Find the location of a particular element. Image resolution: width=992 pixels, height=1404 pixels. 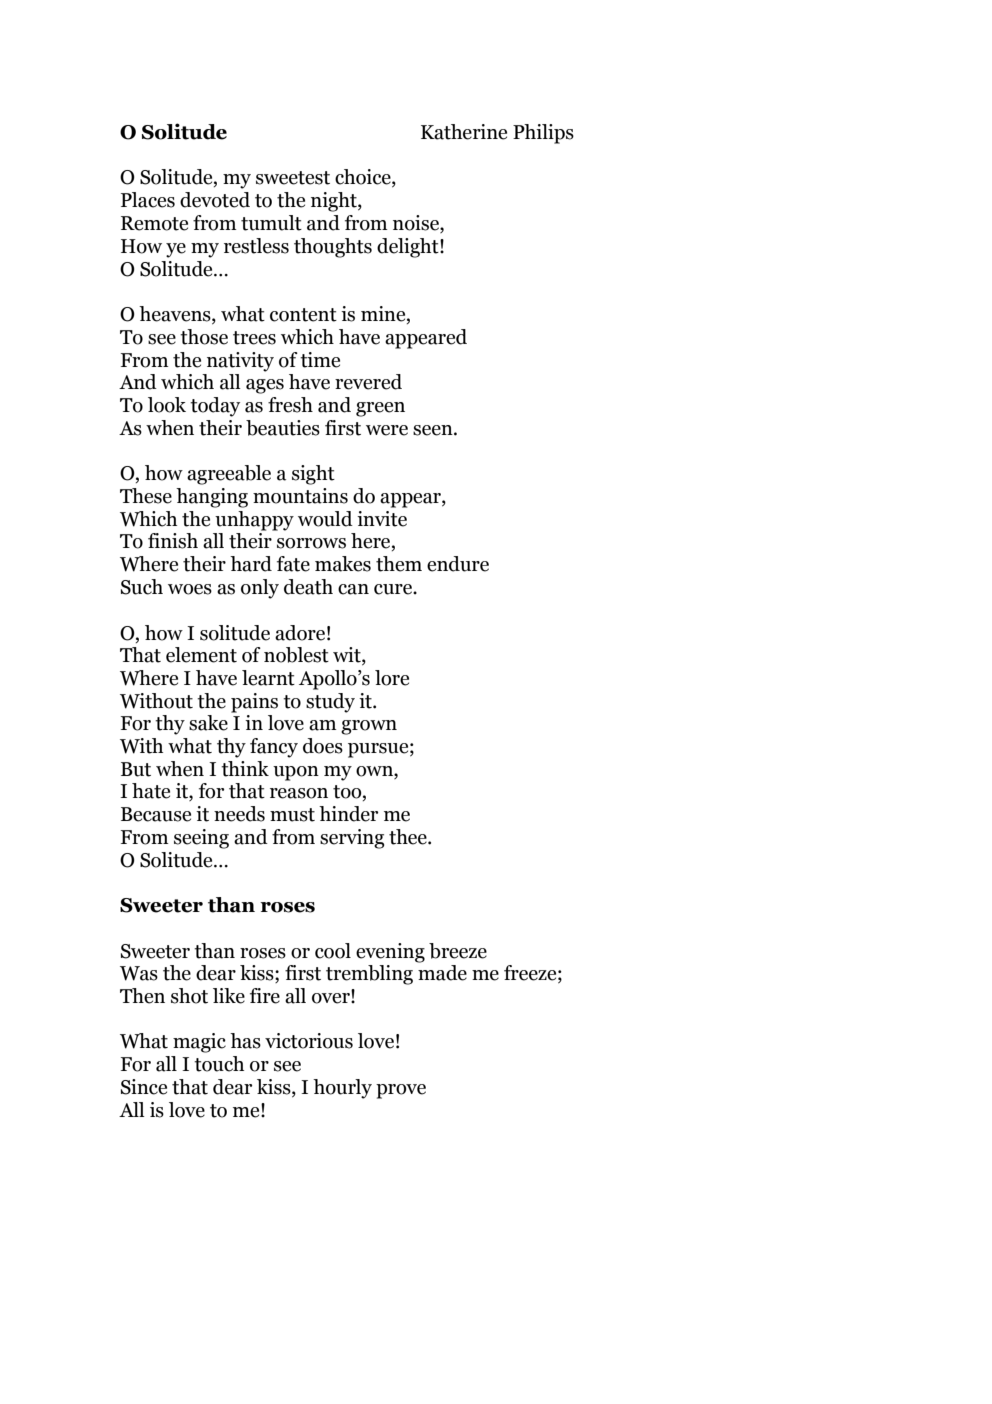

magic is located at coordinates (199, 1043).
